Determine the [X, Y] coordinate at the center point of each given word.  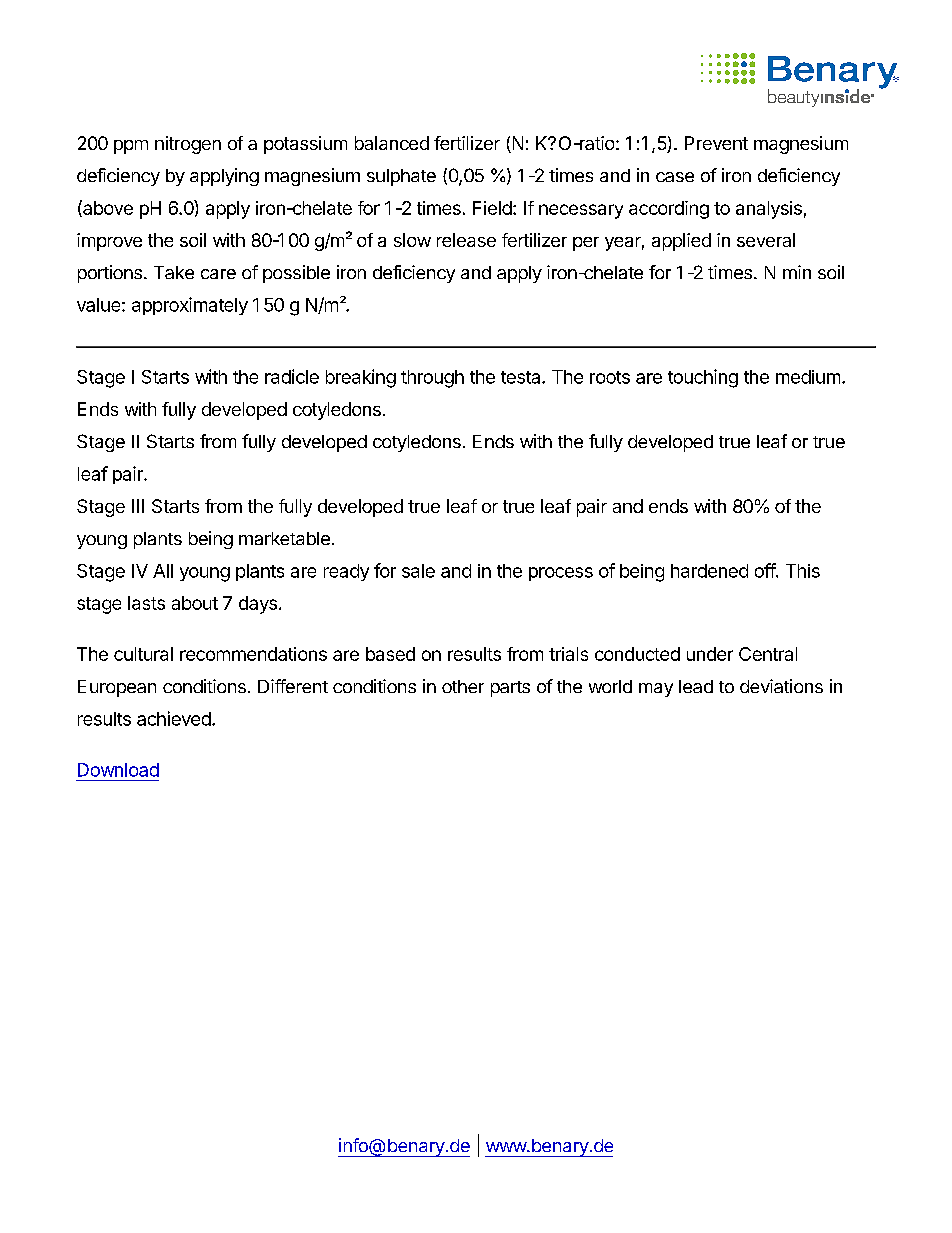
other [463, 686]
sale [418, 571]
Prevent [716, 143]
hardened [709, 571]
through [432, 379]
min [797, 272]
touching [703, 378]
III [138, 506]
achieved [175, 718]
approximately [190, 306]
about [195, 603]
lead [696, 686]
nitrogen [188, 145]
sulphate [401, 177]
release [466, 240]
